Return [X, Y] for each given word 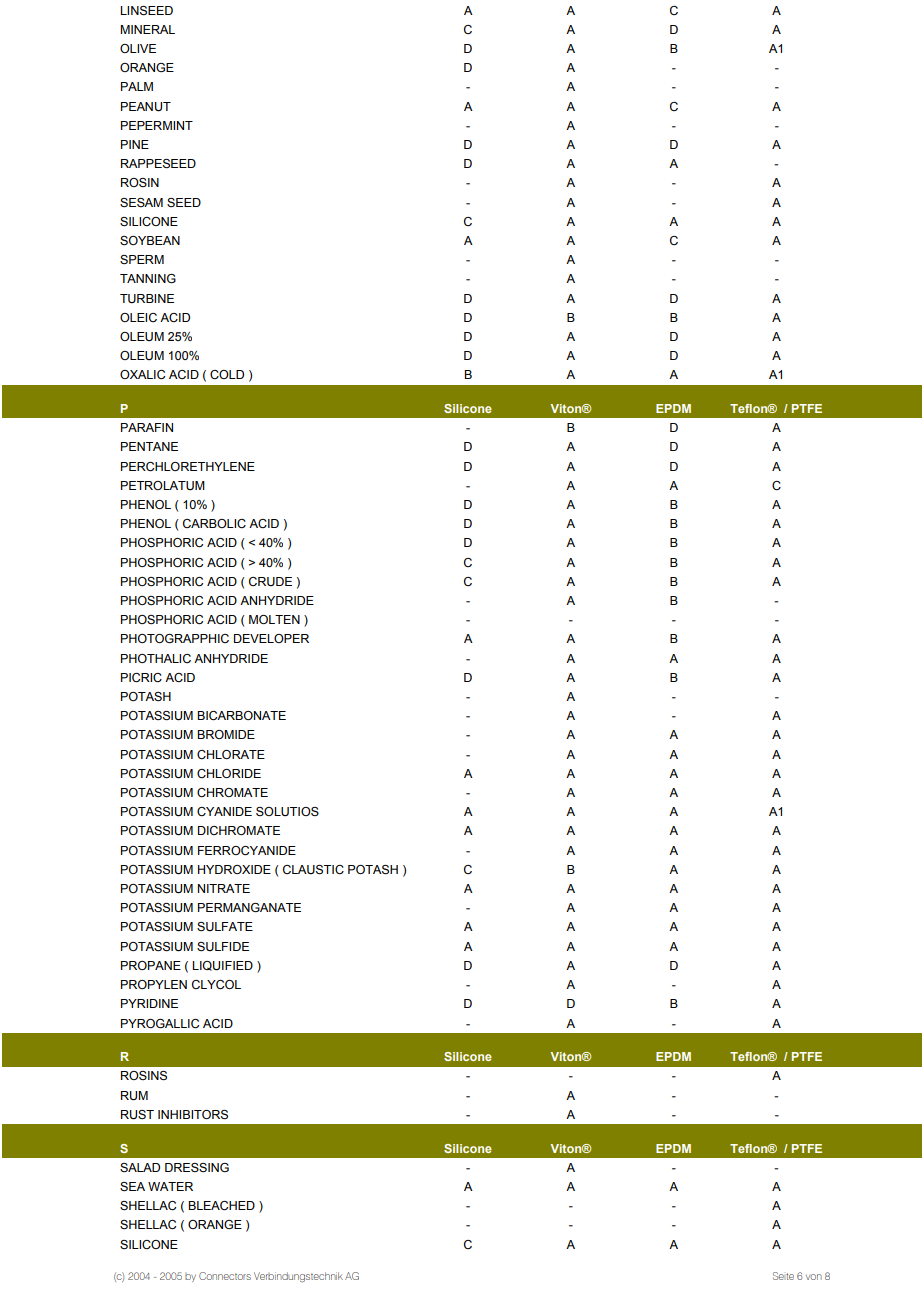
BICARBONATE [241, 716]
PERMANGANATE [249, 907]
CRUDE [270, 581]
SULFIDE [223, 946]
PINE [135, 144]
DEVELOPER [271, 638]
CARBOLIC [214, 523]
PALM [137, 86]
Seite [783, 1276]
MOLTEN [274, 619]
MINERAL [147, 29]
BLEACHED [221, 1206]
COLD [227, 374]
